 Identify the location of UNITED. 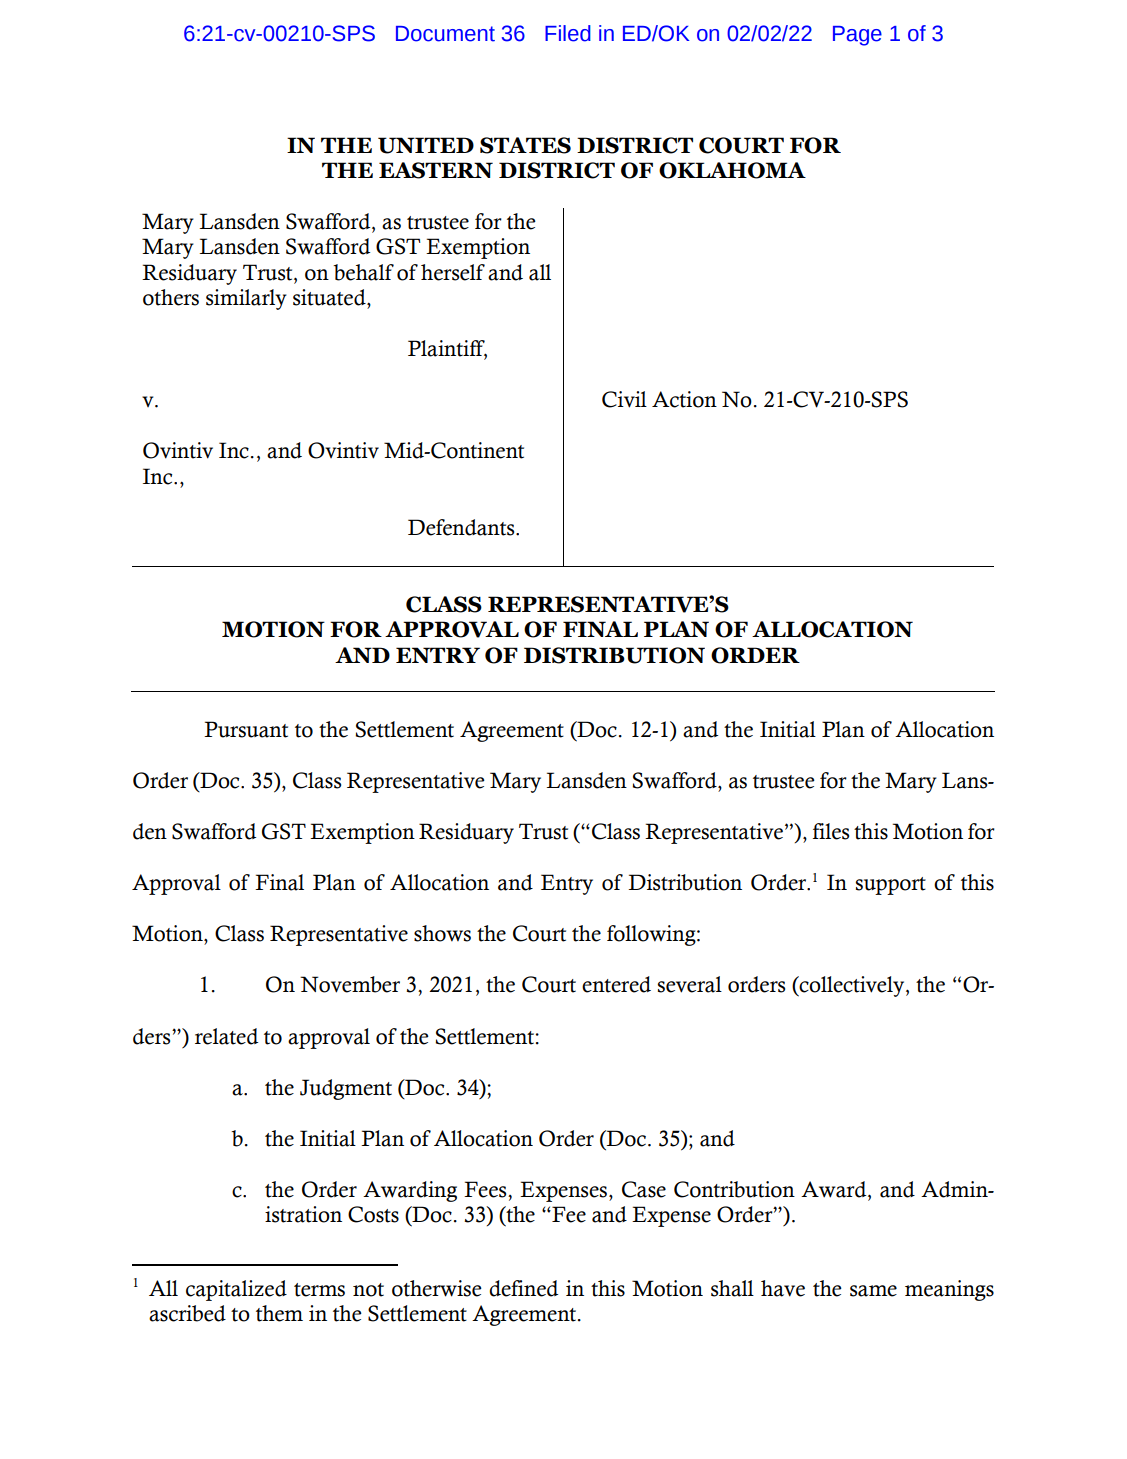
(426, 145).
